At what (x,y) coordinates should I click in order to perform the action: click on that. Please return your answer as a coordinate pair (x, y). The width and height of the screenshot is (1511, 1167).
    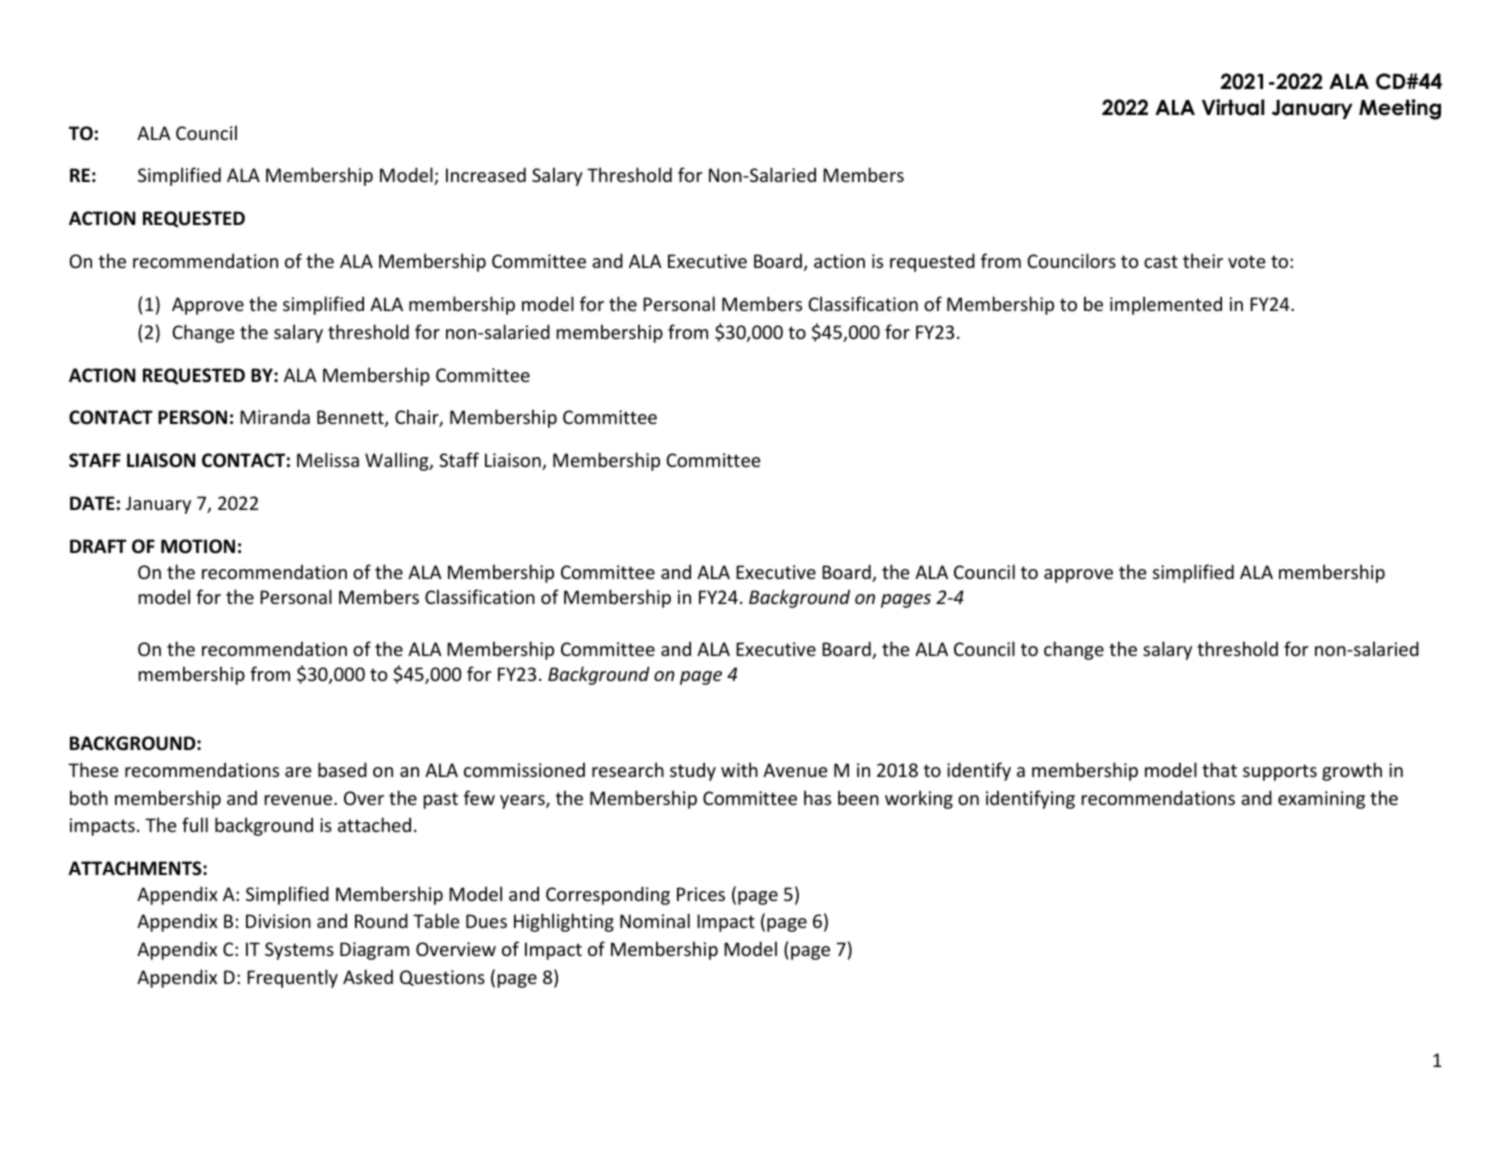
    Looking at the image, I should click on (1219, 769).
